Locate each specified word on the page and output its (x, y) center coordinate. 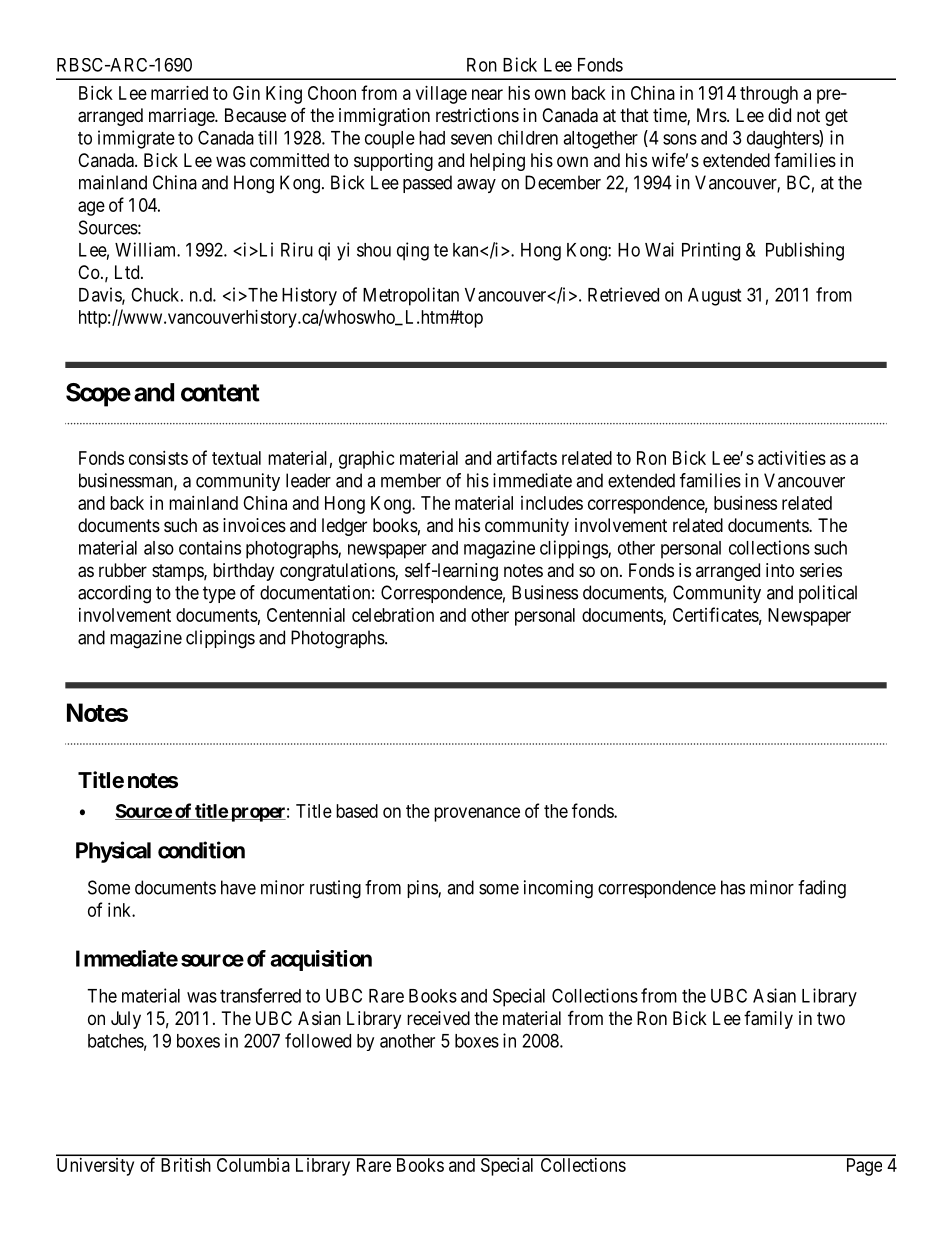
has (733, 887)
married (179, 93)
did (779, 115)
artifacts (527, 457)
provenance (477, 814)
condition (201, 850)
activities (792, 458)
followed (318, 1040)
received (438, 1018)
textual (236, 458)
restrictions (477, 115)
